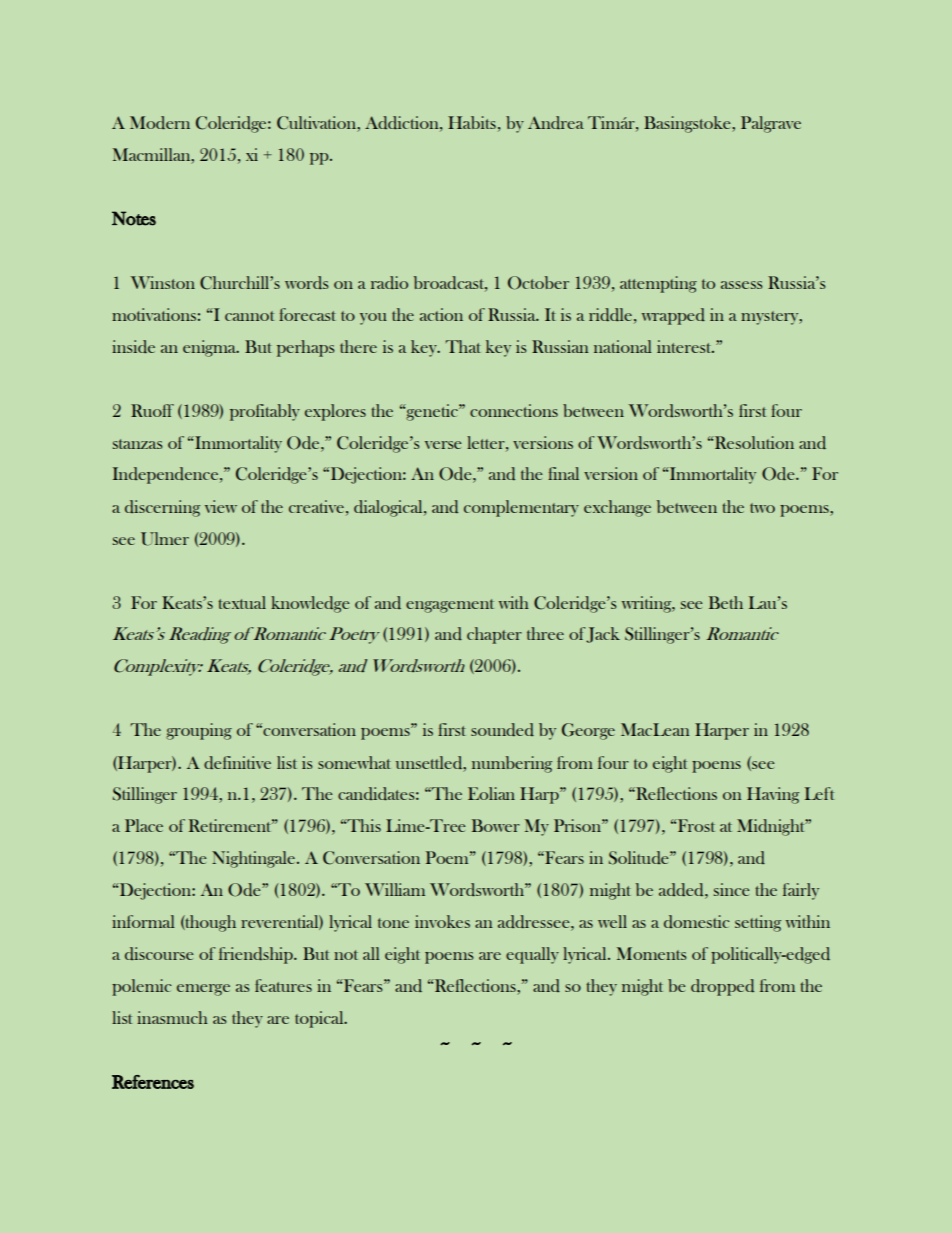 Image resolution: width=952 pixels, height=1233 pixels. What do you see at coordinates (773, 795) in the screenshot?
I see `Having` at bounding box center [773, 795].
